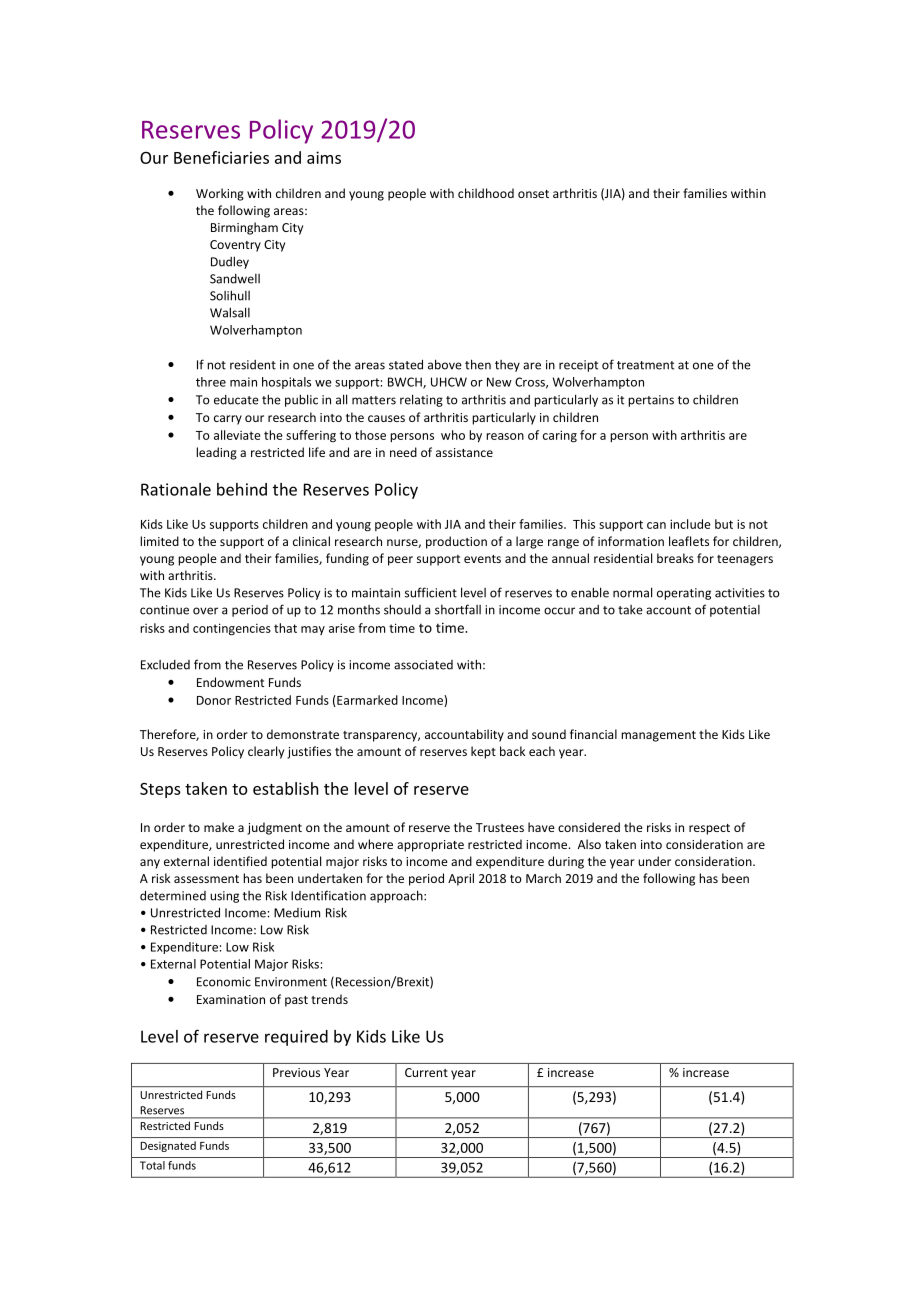  What do you see at coordinates (168, 1146) in the page?
I see `Designated` at bounding box center [168, 1146].
